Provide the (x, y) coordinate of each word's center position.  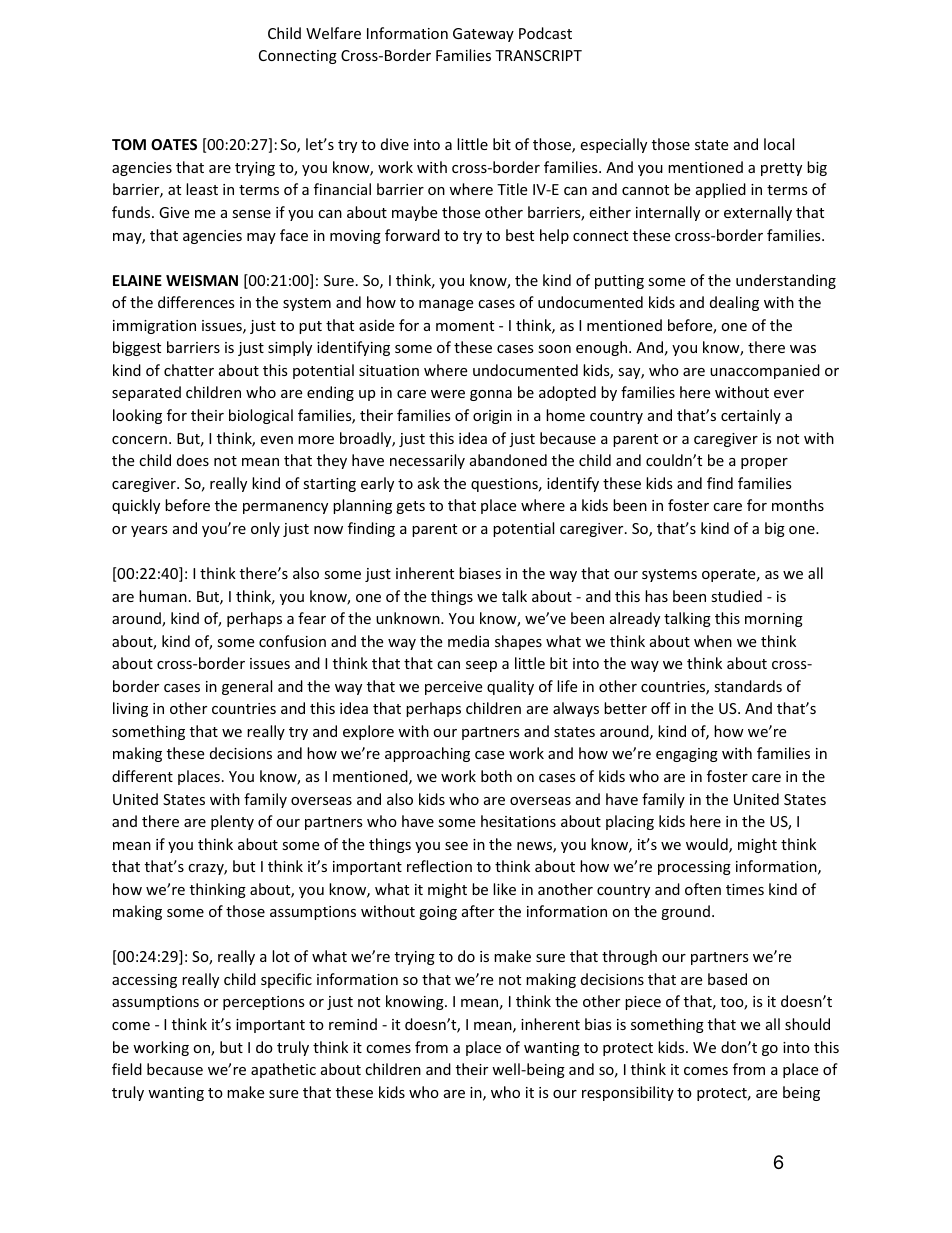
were (448, 394)
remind (353, 1024)
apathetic (283, 1070)
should (807, 1024)
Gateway (483, 35)
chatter (189, 370)
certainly (751, 416)
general (247, 687)
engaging (687, 755)
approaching (427, 754)
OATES (174, 144)
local (779, 144)
